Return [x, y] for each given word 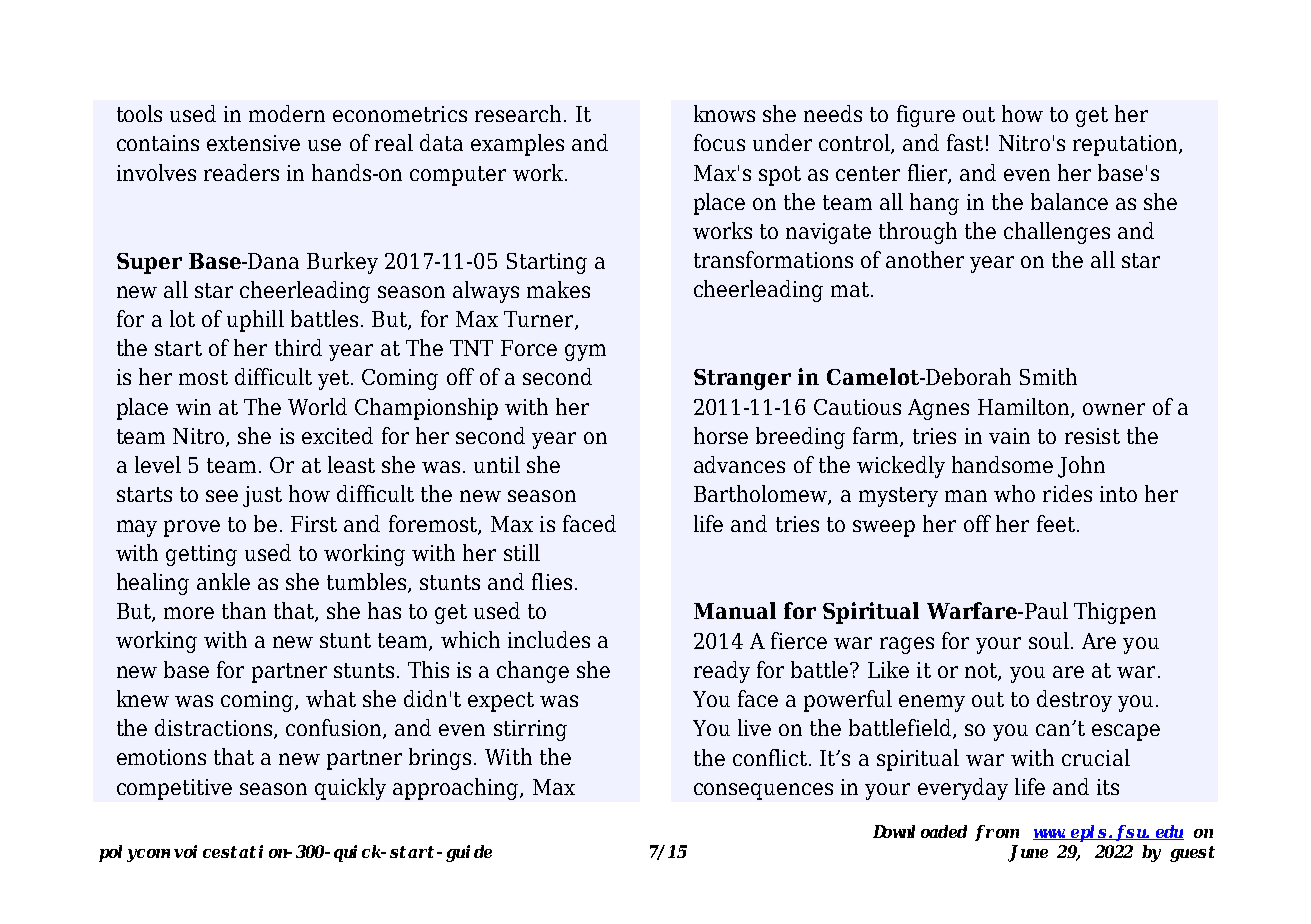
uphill [255, 321]
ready [722, 672]
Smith [1048, 376]
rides [1067, 493]
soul [1049, 640]
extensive [253, 143]
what [331, 698]
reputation [1126, 145]
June [1028, 853]
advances [739, 464]
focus [719, 142]
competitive [174, 789]
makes [558, 289]
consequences [763, 791]
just [262, 496]
